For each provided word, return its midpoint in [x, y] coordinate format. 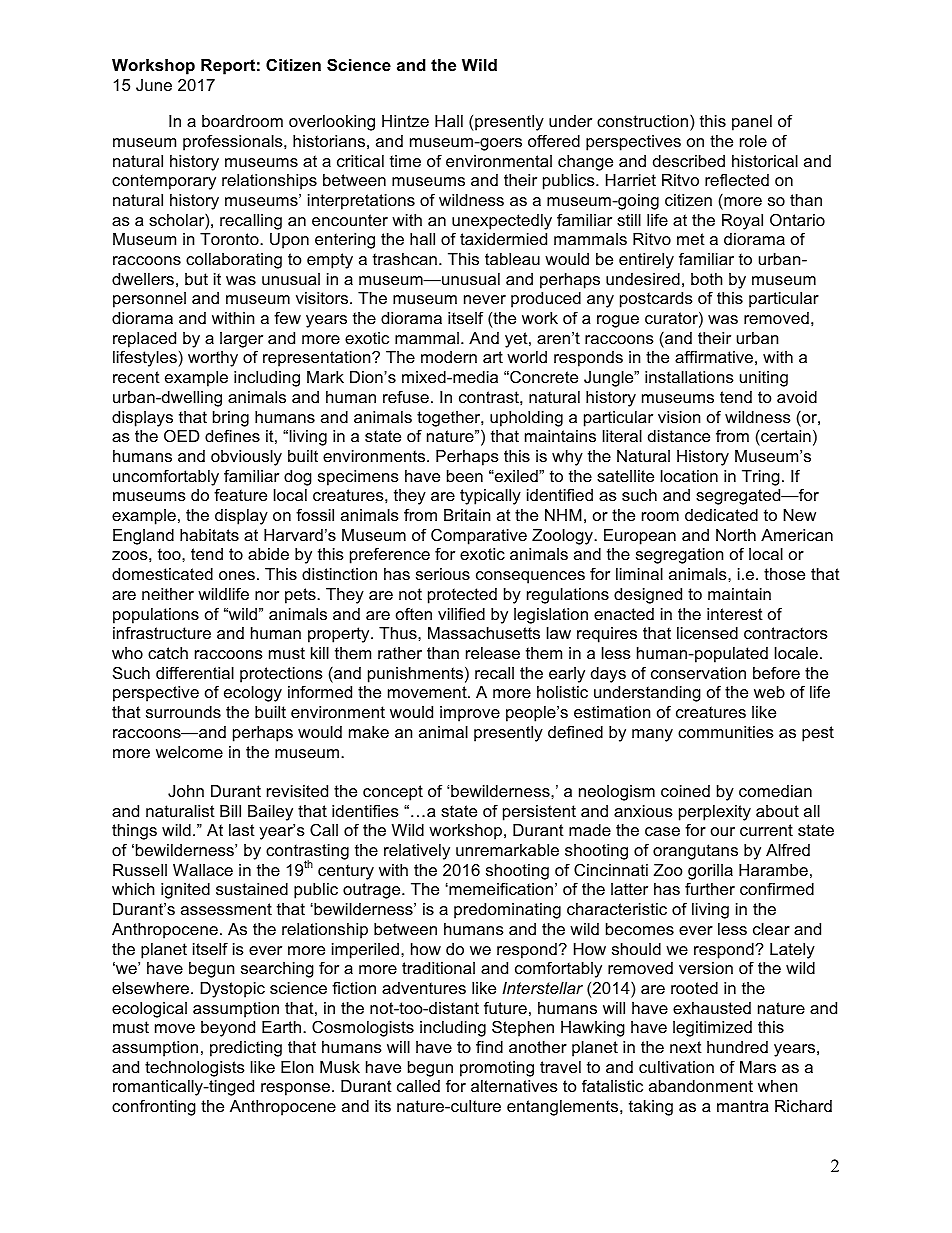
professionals [234, 142]
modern [449, 357]
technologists [195, 1069]
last [242, 830]
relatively [417, 852]
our [723, 831]
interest [735, 614]
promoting [497, 1069]
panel [752, 123]
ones [237, 575]
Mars [758, 1067]
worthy [213, 359]
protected [462, 596]
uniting [764, 379]
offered [554, 140]
